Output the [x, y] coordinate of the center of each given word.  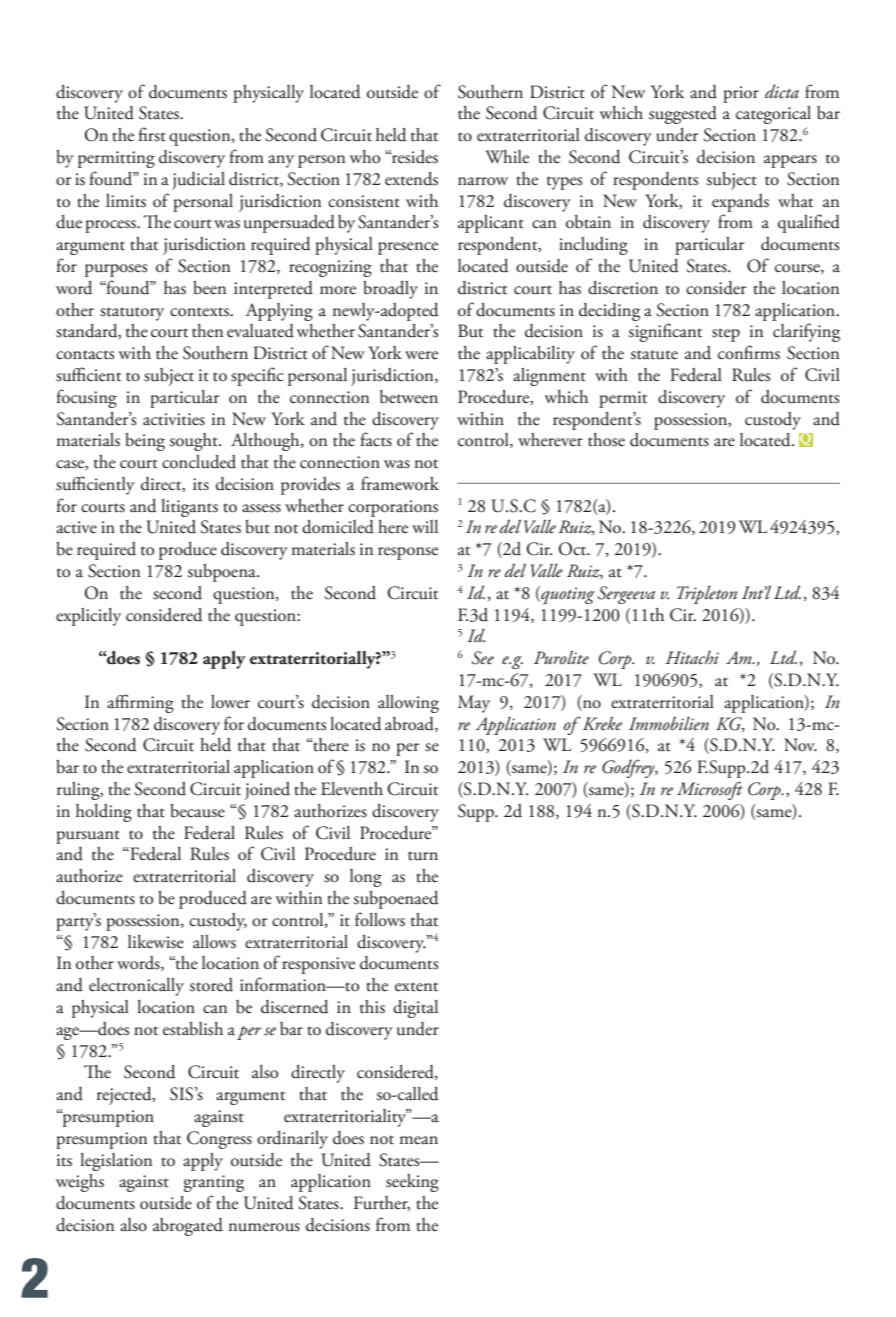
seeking [412, 1183]
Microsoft [710, 790]
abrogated [188, 1227]
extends [411, 179]
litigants [189, 508]
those [606, 440]
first [152, 134]
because [197, 811]
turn [423, 856]
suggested [683, 115]
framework [400, 483]
